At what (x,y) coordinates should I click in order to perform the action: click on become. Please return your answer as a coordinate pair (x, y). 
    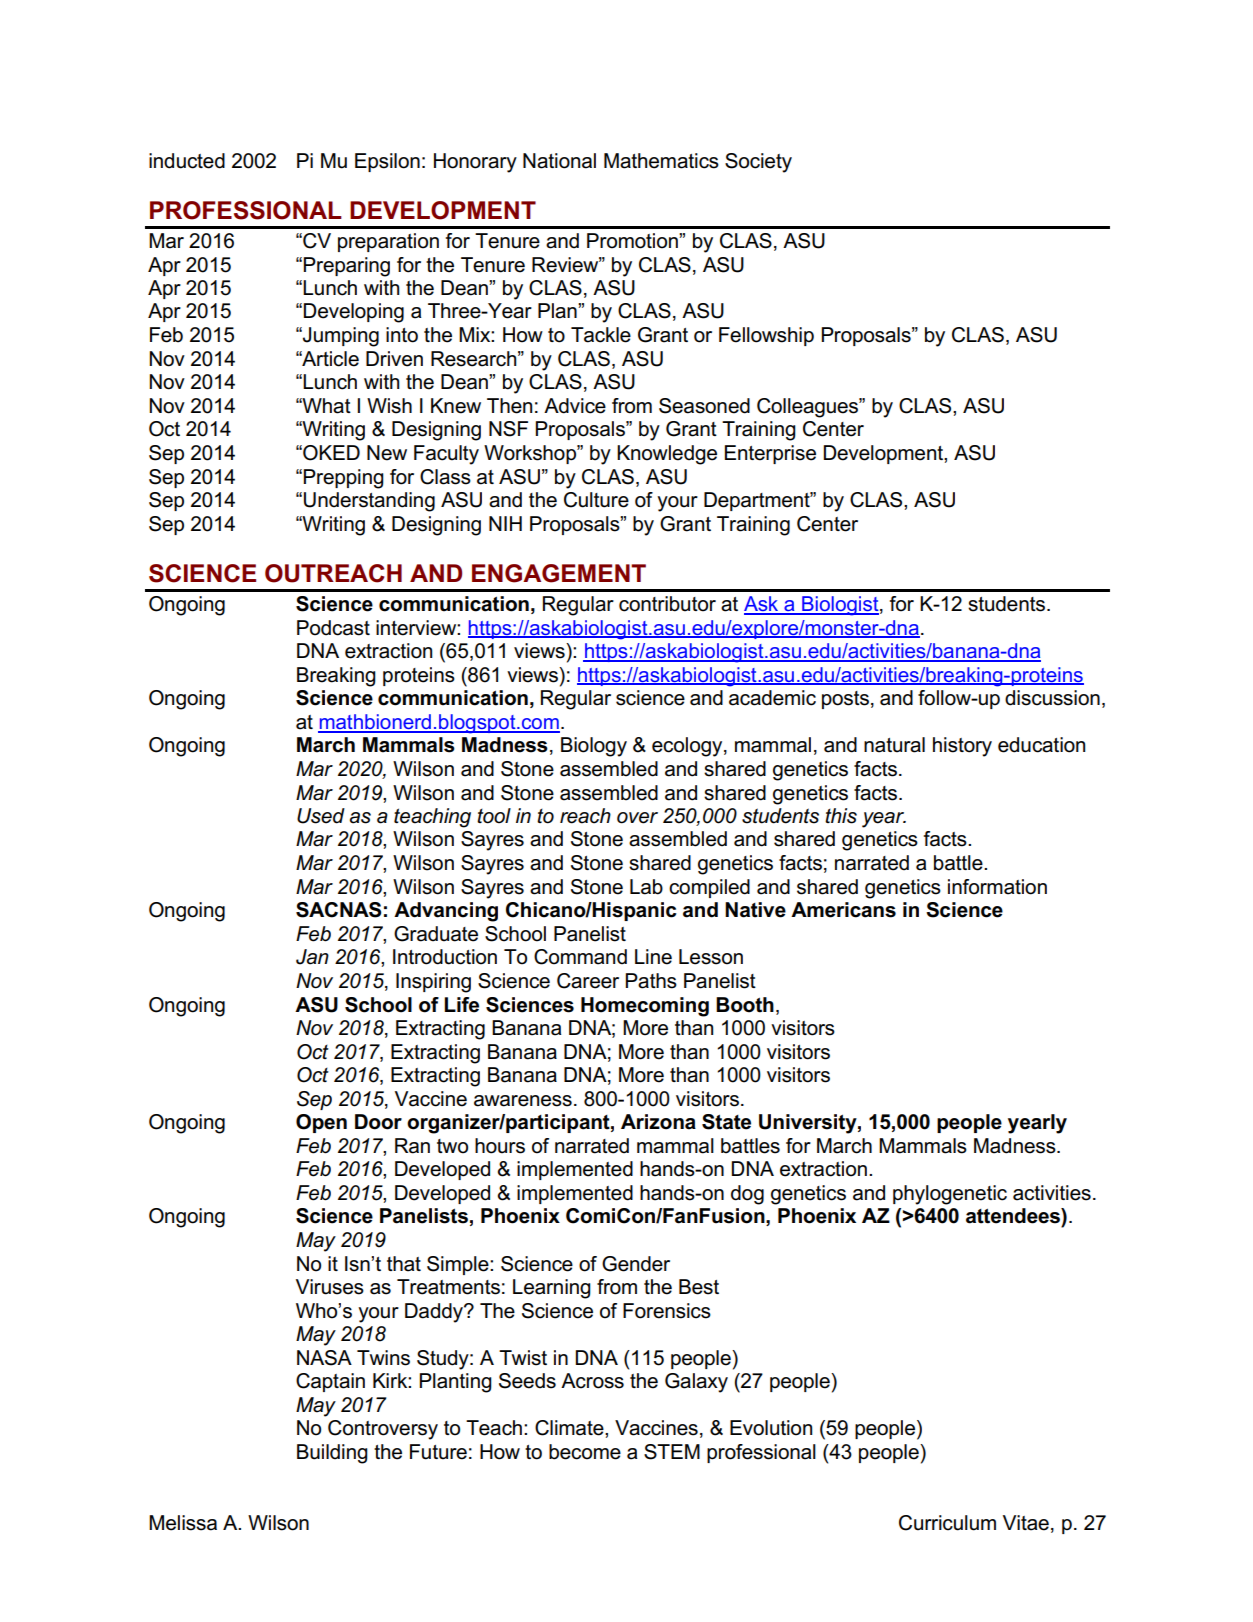
    Looking at the image, I should click on (585, 1452).
